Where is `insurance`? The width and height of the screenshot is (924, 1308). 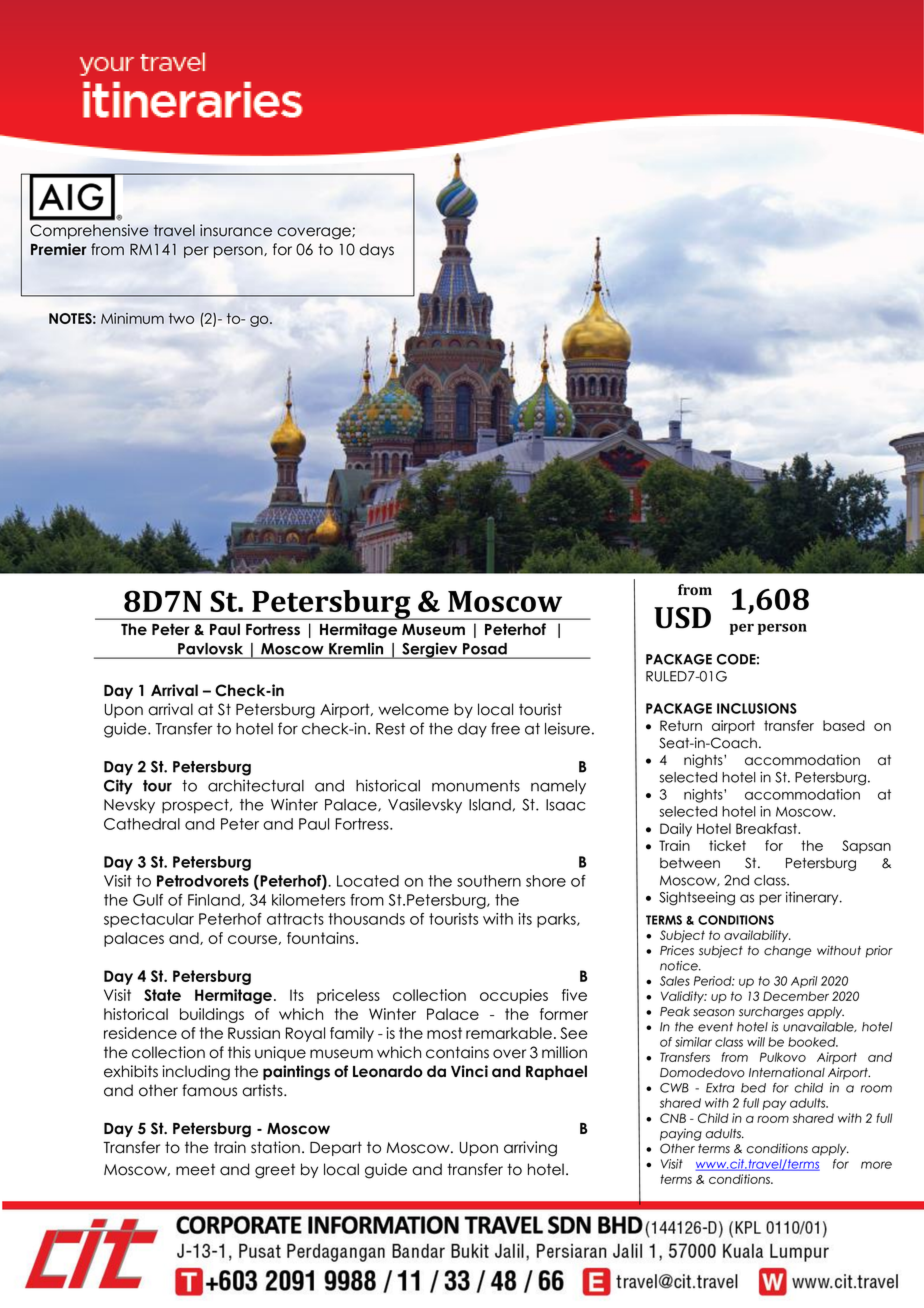 insurance is located at coordinates (236, 230).
